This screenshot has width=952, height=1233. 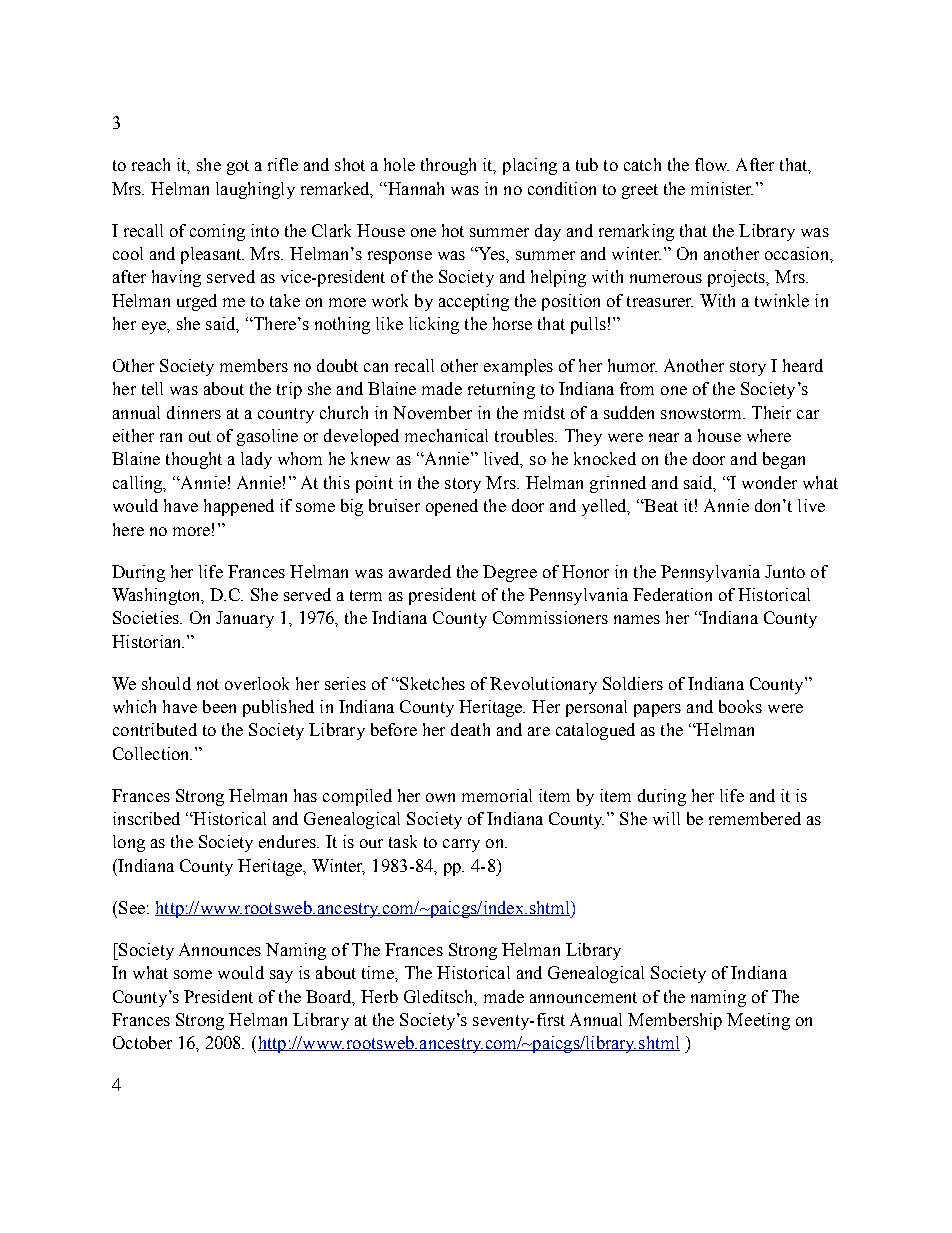 What do you see at coordinates (194, 460) in the screenshot?
I see `thought` at bounding box center [194, 460].
